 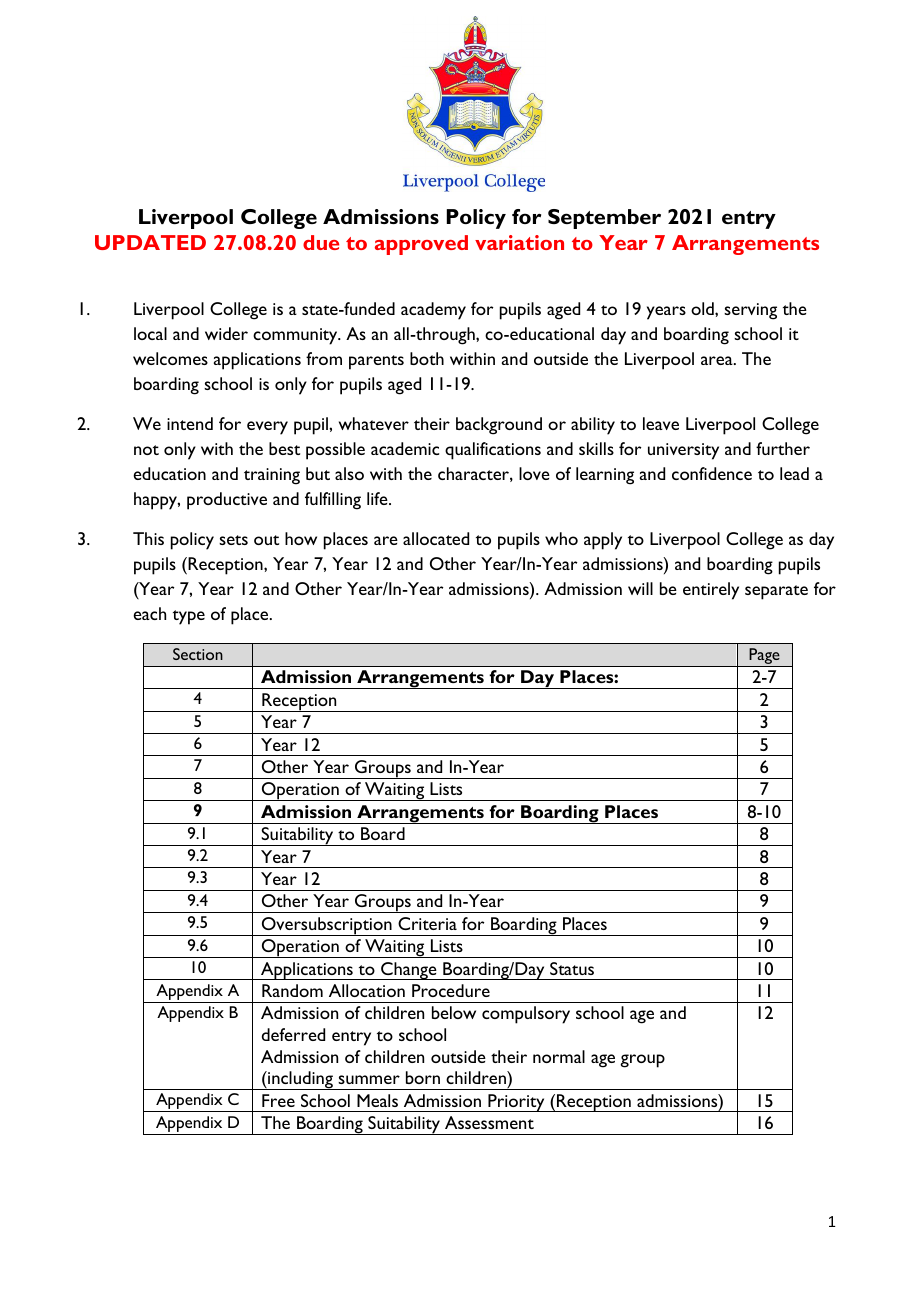 I want to click on UPDATED, so click(x=150, y=242).
